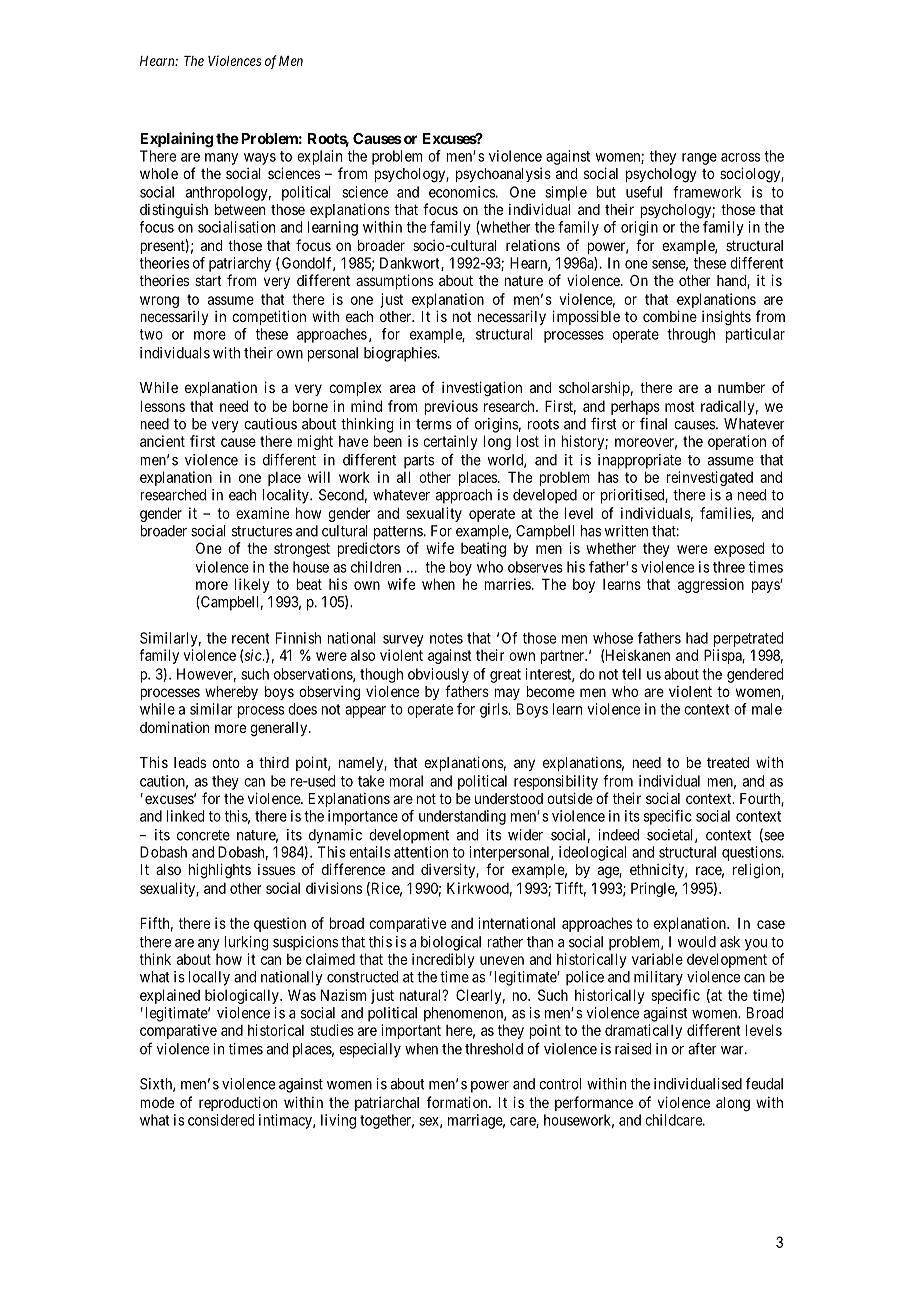 The width and height of the screenshot is (924, 1307). What do you see at coordinates (699, 159) in the screenshot?
I see `range` at bounding box center [699, 159].
